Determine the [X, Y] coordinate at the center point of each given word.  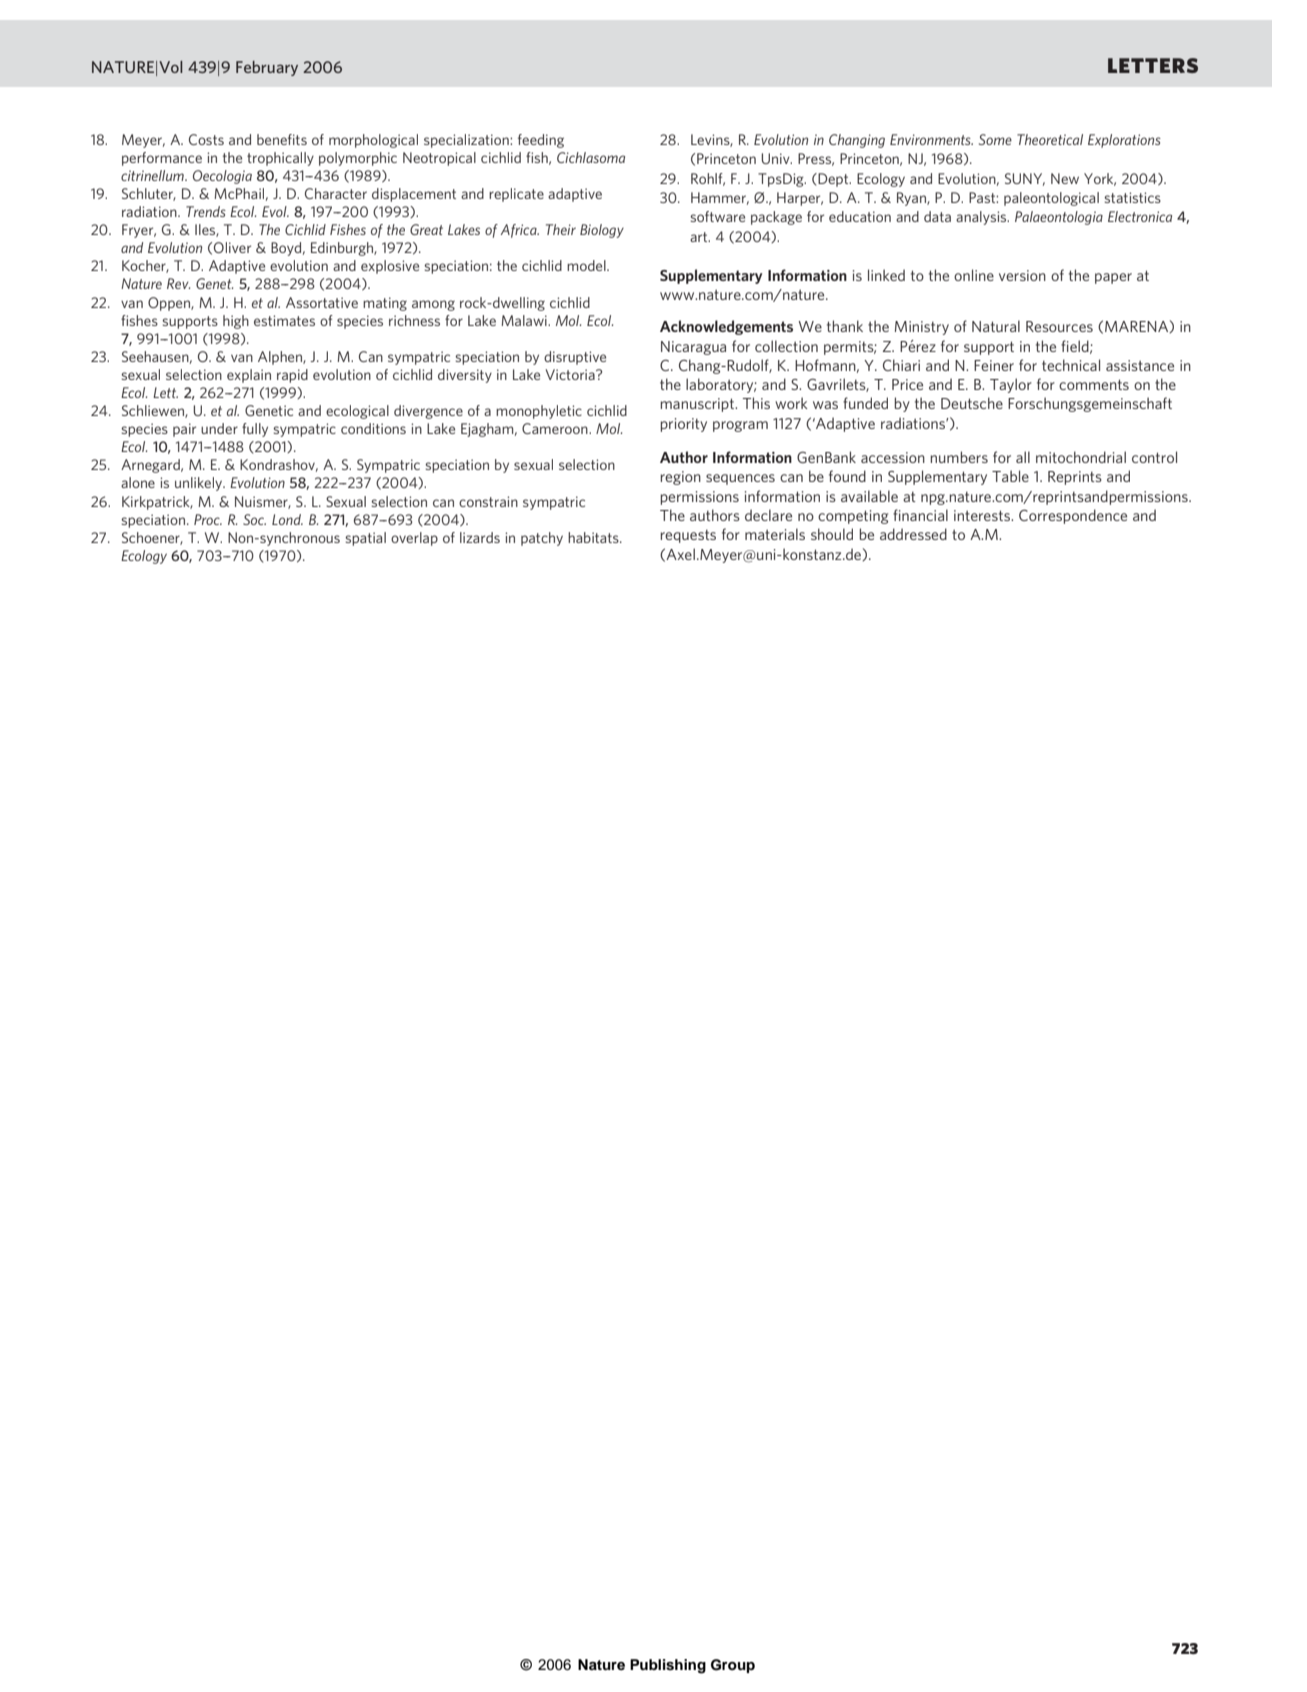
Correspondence [1073, 516]
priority [683, 425]
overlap [414, 539]
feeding [541, 141]
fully [255, 430]
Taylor [1011, 385]
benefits [282, 139]
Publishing [668, 1666]
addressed [913, 534]
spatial [365, 539]
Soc [254, 519]
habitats [594, 537]
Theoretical [1050, 139]
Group [733, 1666]
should [832, 534]
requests [688, 536]
